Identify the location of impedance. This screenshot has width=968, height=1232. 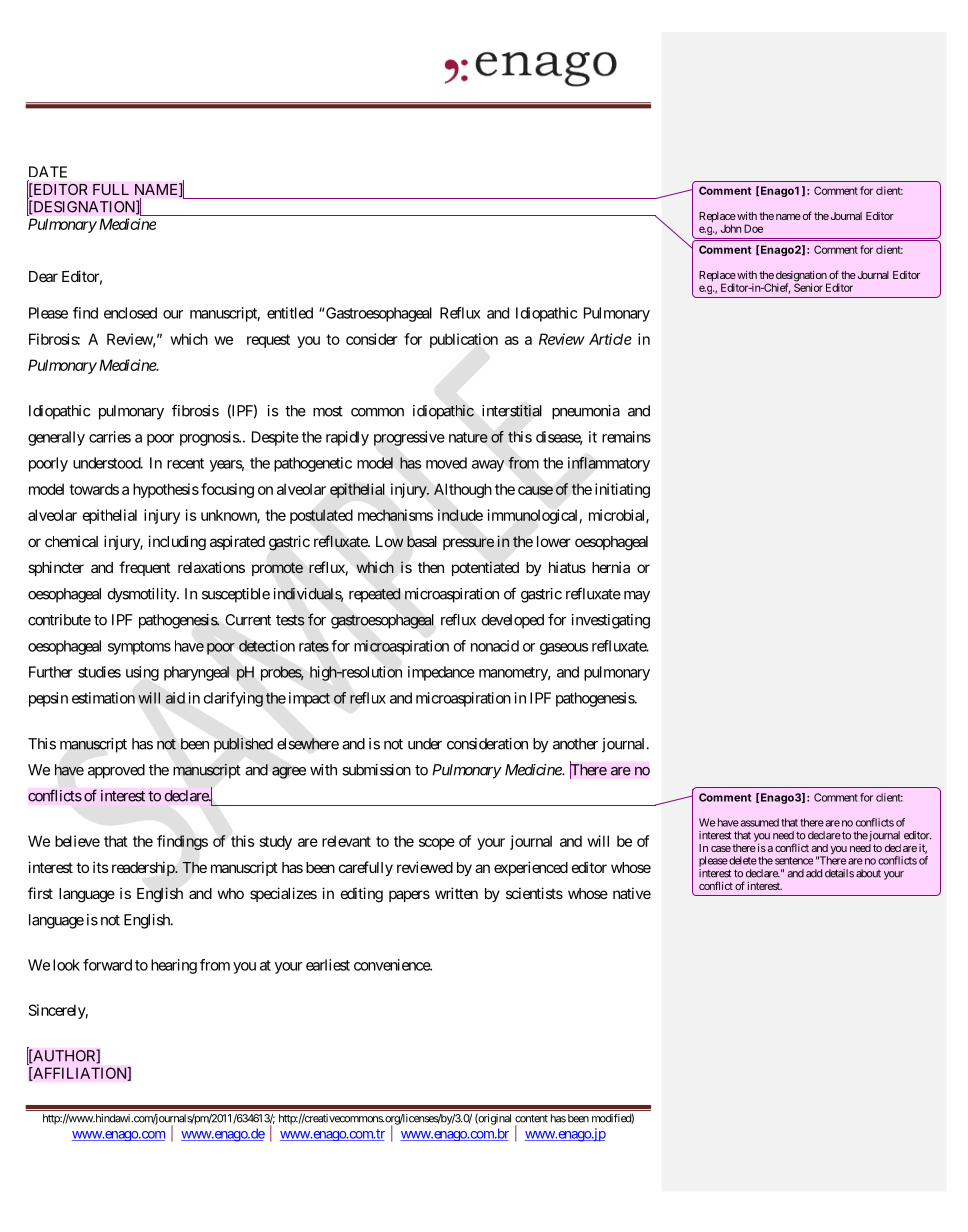
(441, 673).
